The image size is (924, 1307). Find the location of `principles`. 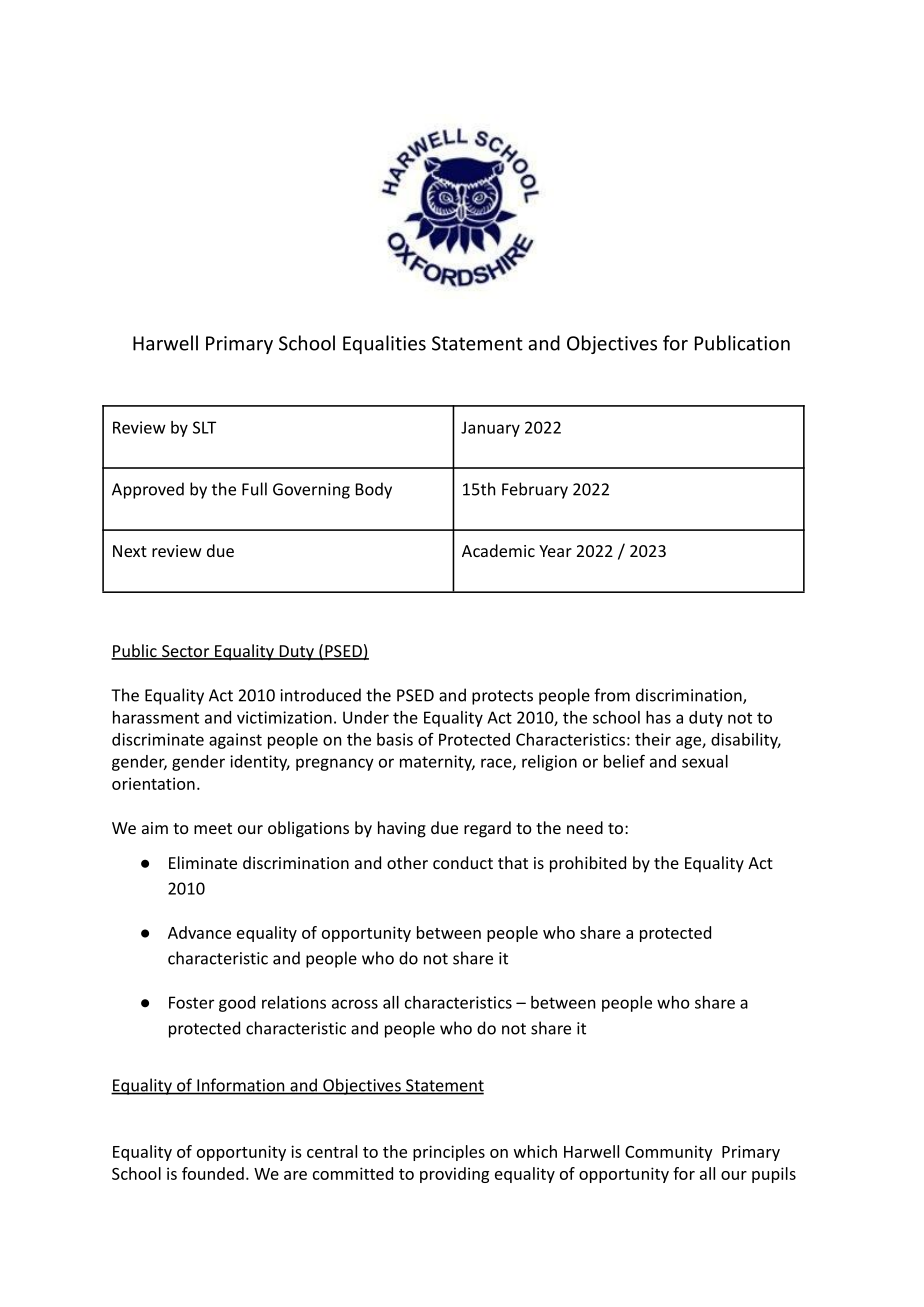

principles is located at coordinates (449, 1153).
